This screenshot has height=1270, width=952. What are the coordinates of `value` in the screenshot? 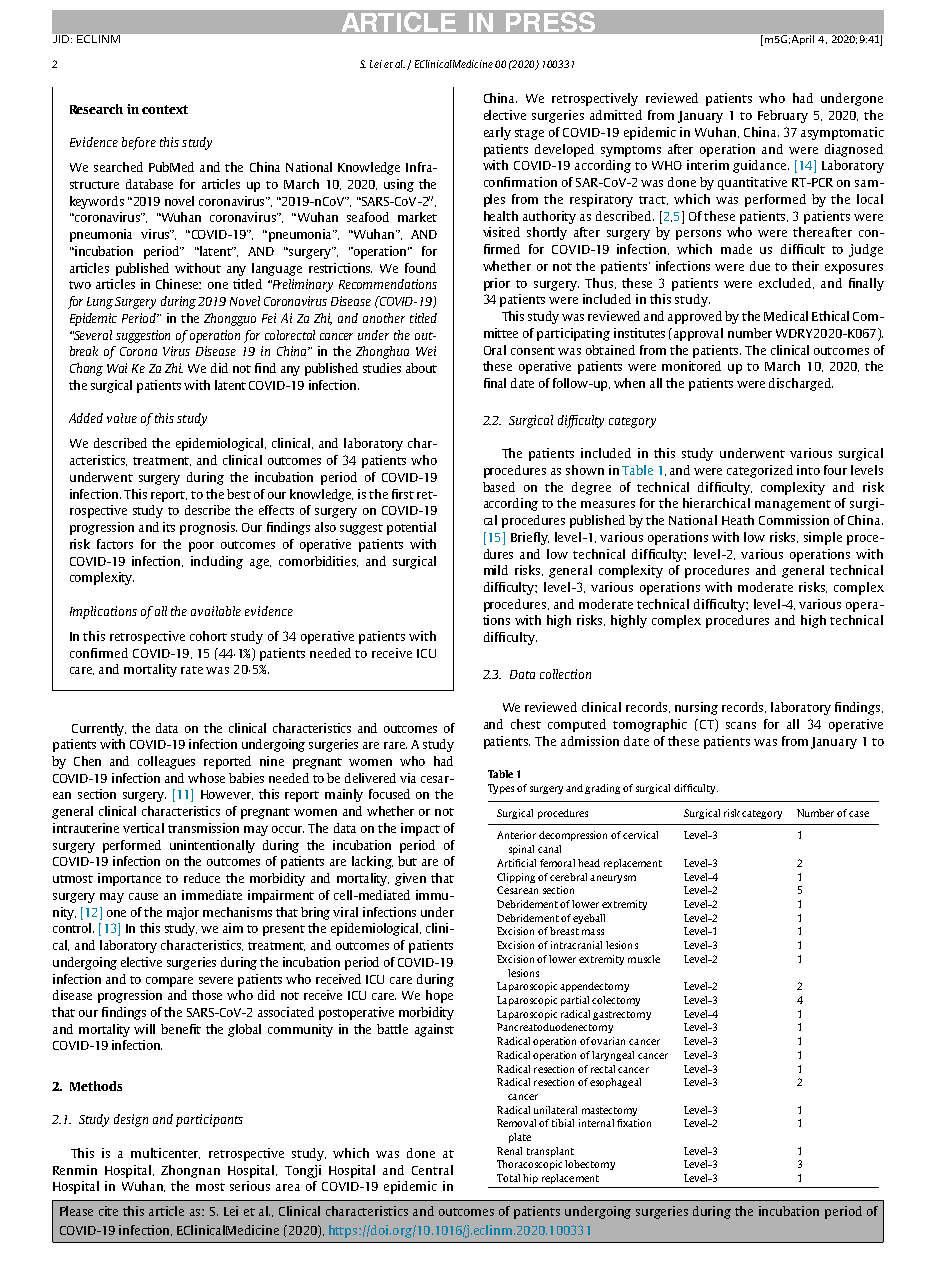 It's located at (122, 418).
